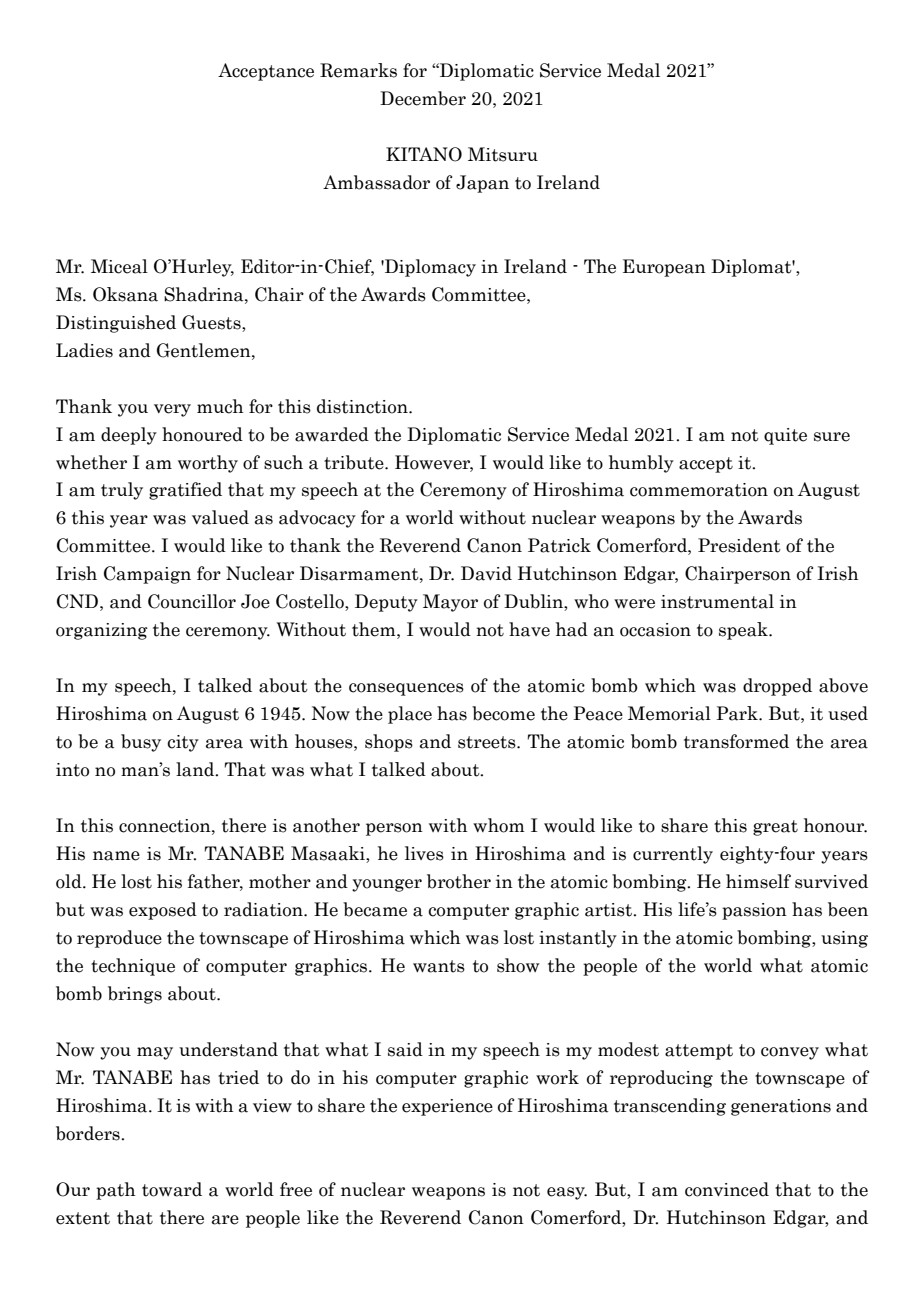  What do you see at coordinates (664, 268) in the screenshot?
I see `European` at bounding box center [664, 268].
